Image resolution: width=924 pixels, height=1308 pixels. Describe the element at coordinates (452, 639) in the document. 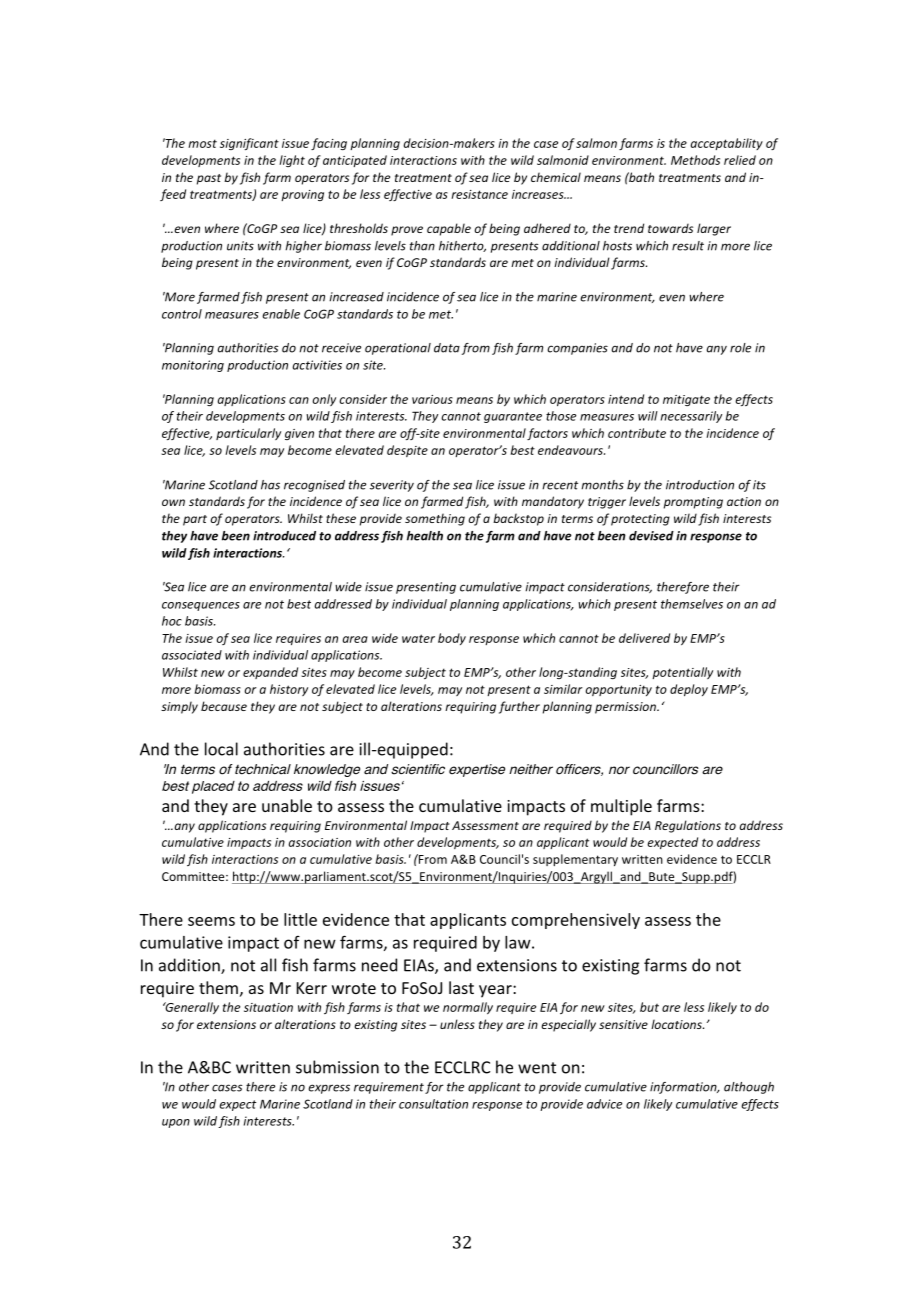

I see `body` at that location.
